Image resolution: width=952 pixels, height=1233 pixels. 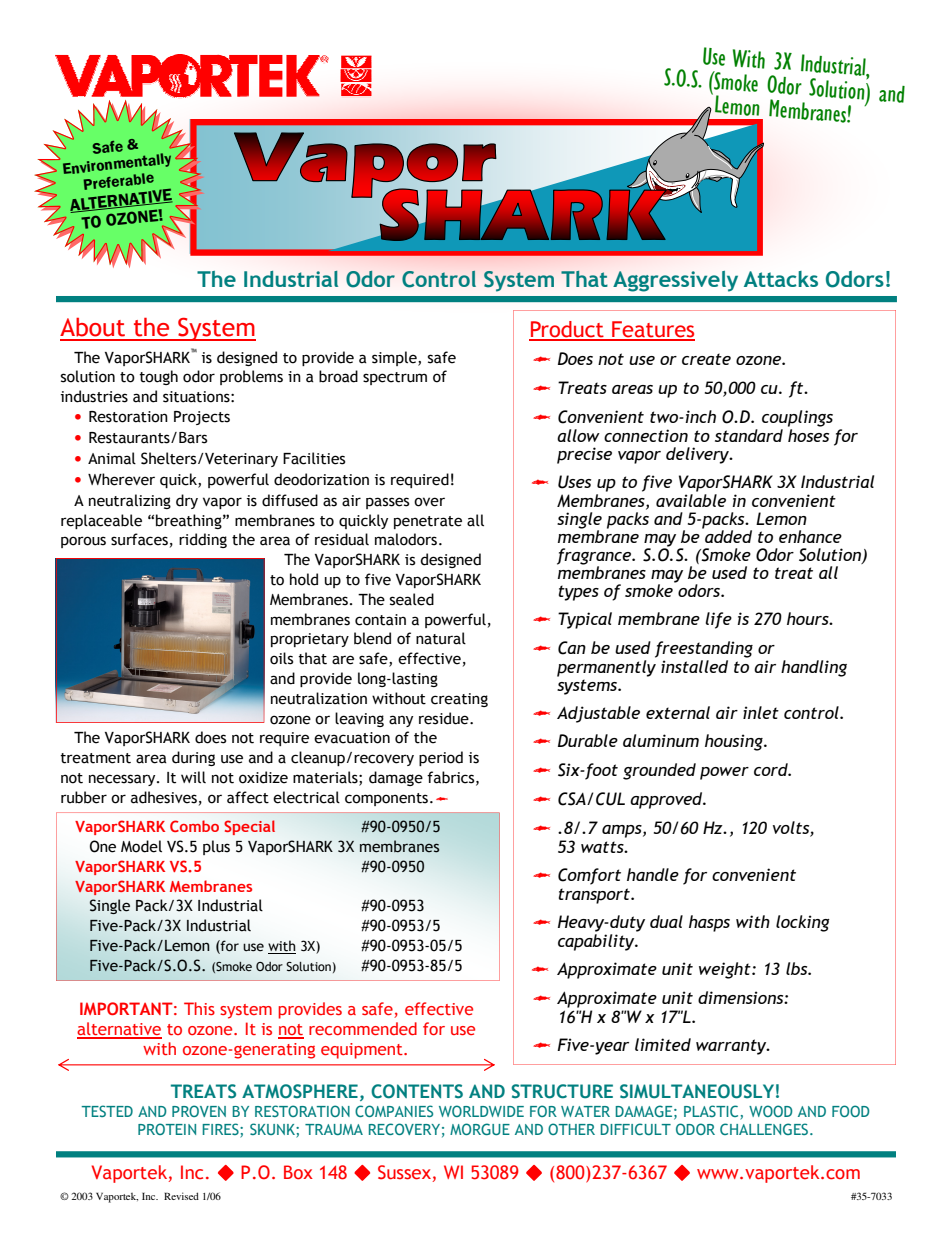 I want to click on tough, so click(x=158, y=377).
